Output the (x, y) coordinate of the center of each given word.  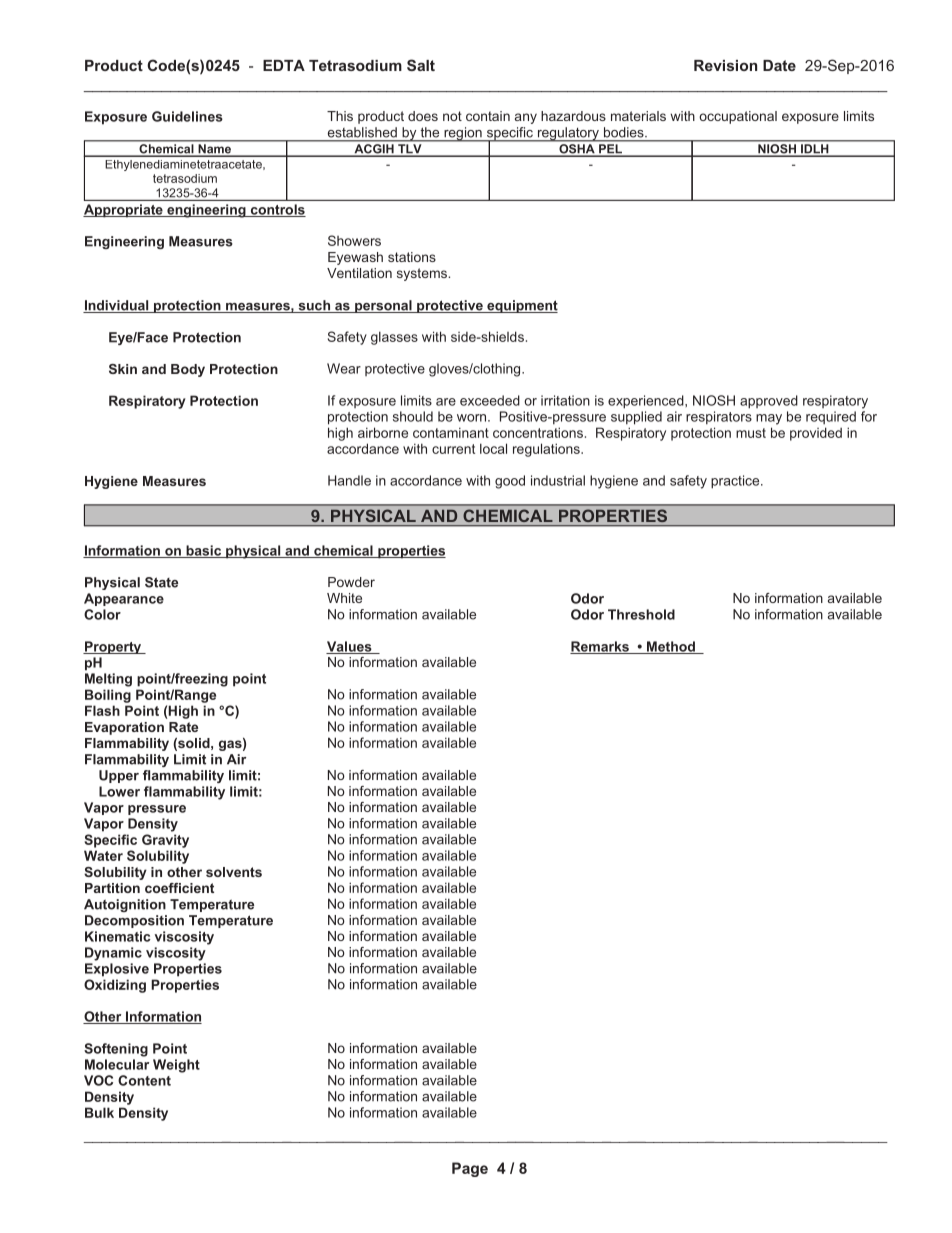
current (453, 449)
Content (144, 1080)
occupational (738, 117)
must (751, 433)
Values (350, 647)
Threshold (641, 614)
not (452, 116)
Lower (119, 791)
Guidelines (187, 116)
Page (470, 1169)
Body (188, 370)
